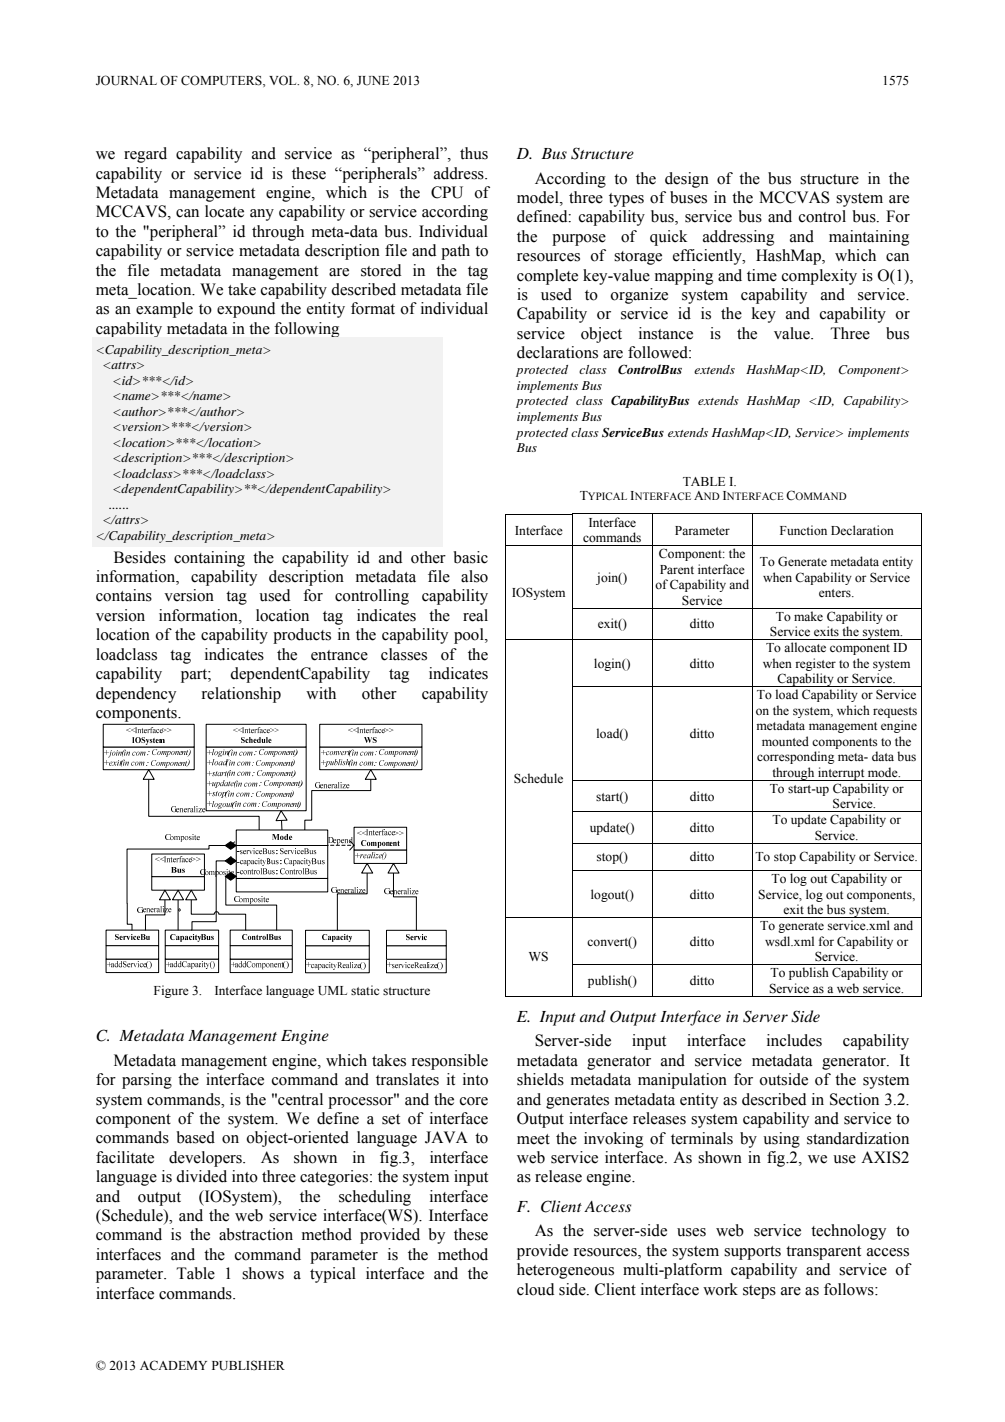  I want to click on includes, so click(794, 1040).
